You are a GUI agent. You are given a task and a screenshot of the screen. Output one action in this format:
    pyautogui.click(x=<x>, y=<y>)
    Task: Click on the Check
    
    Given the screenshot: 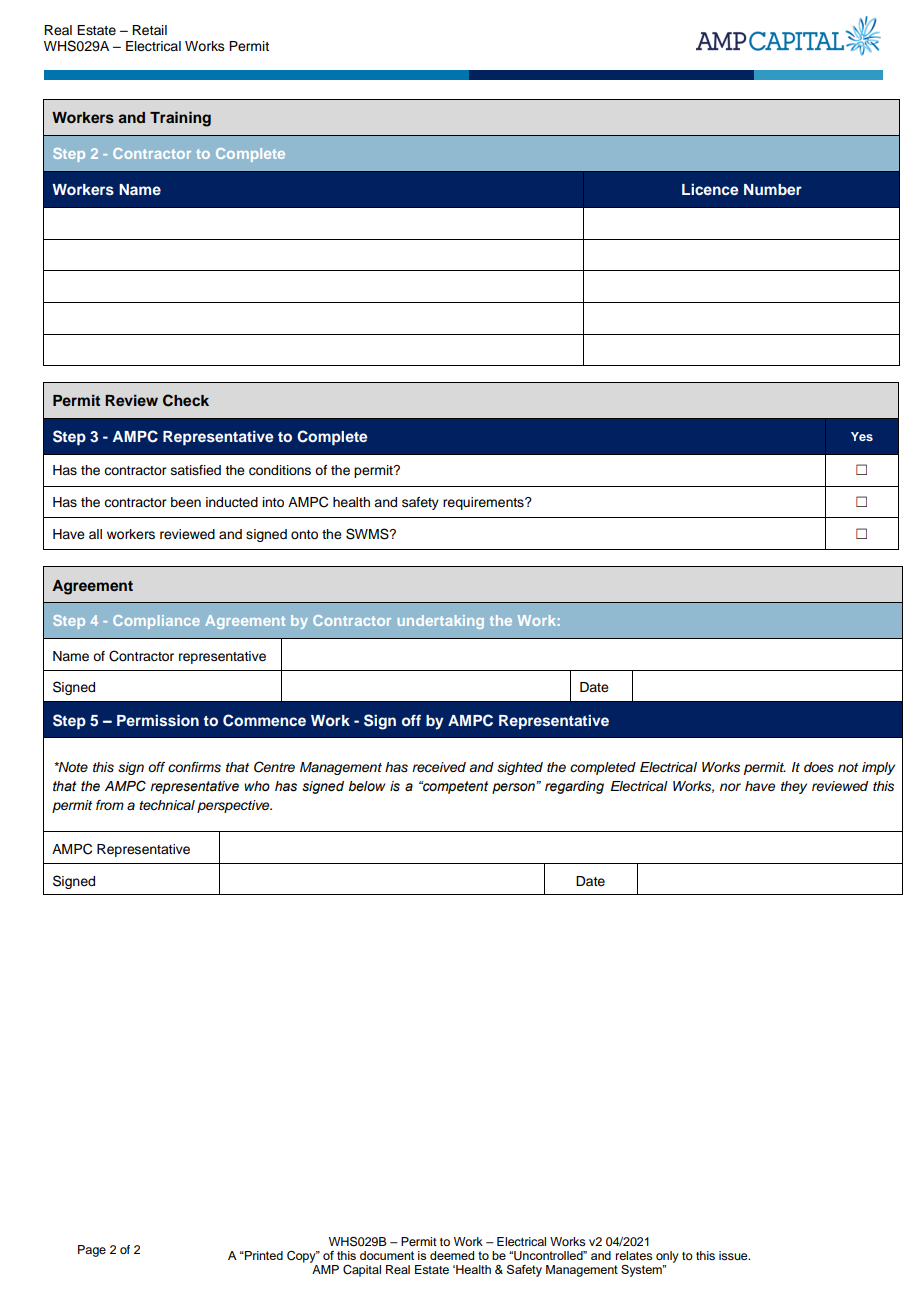 What is the action you would take?
    pyautogui.click(x=186, y=400)
